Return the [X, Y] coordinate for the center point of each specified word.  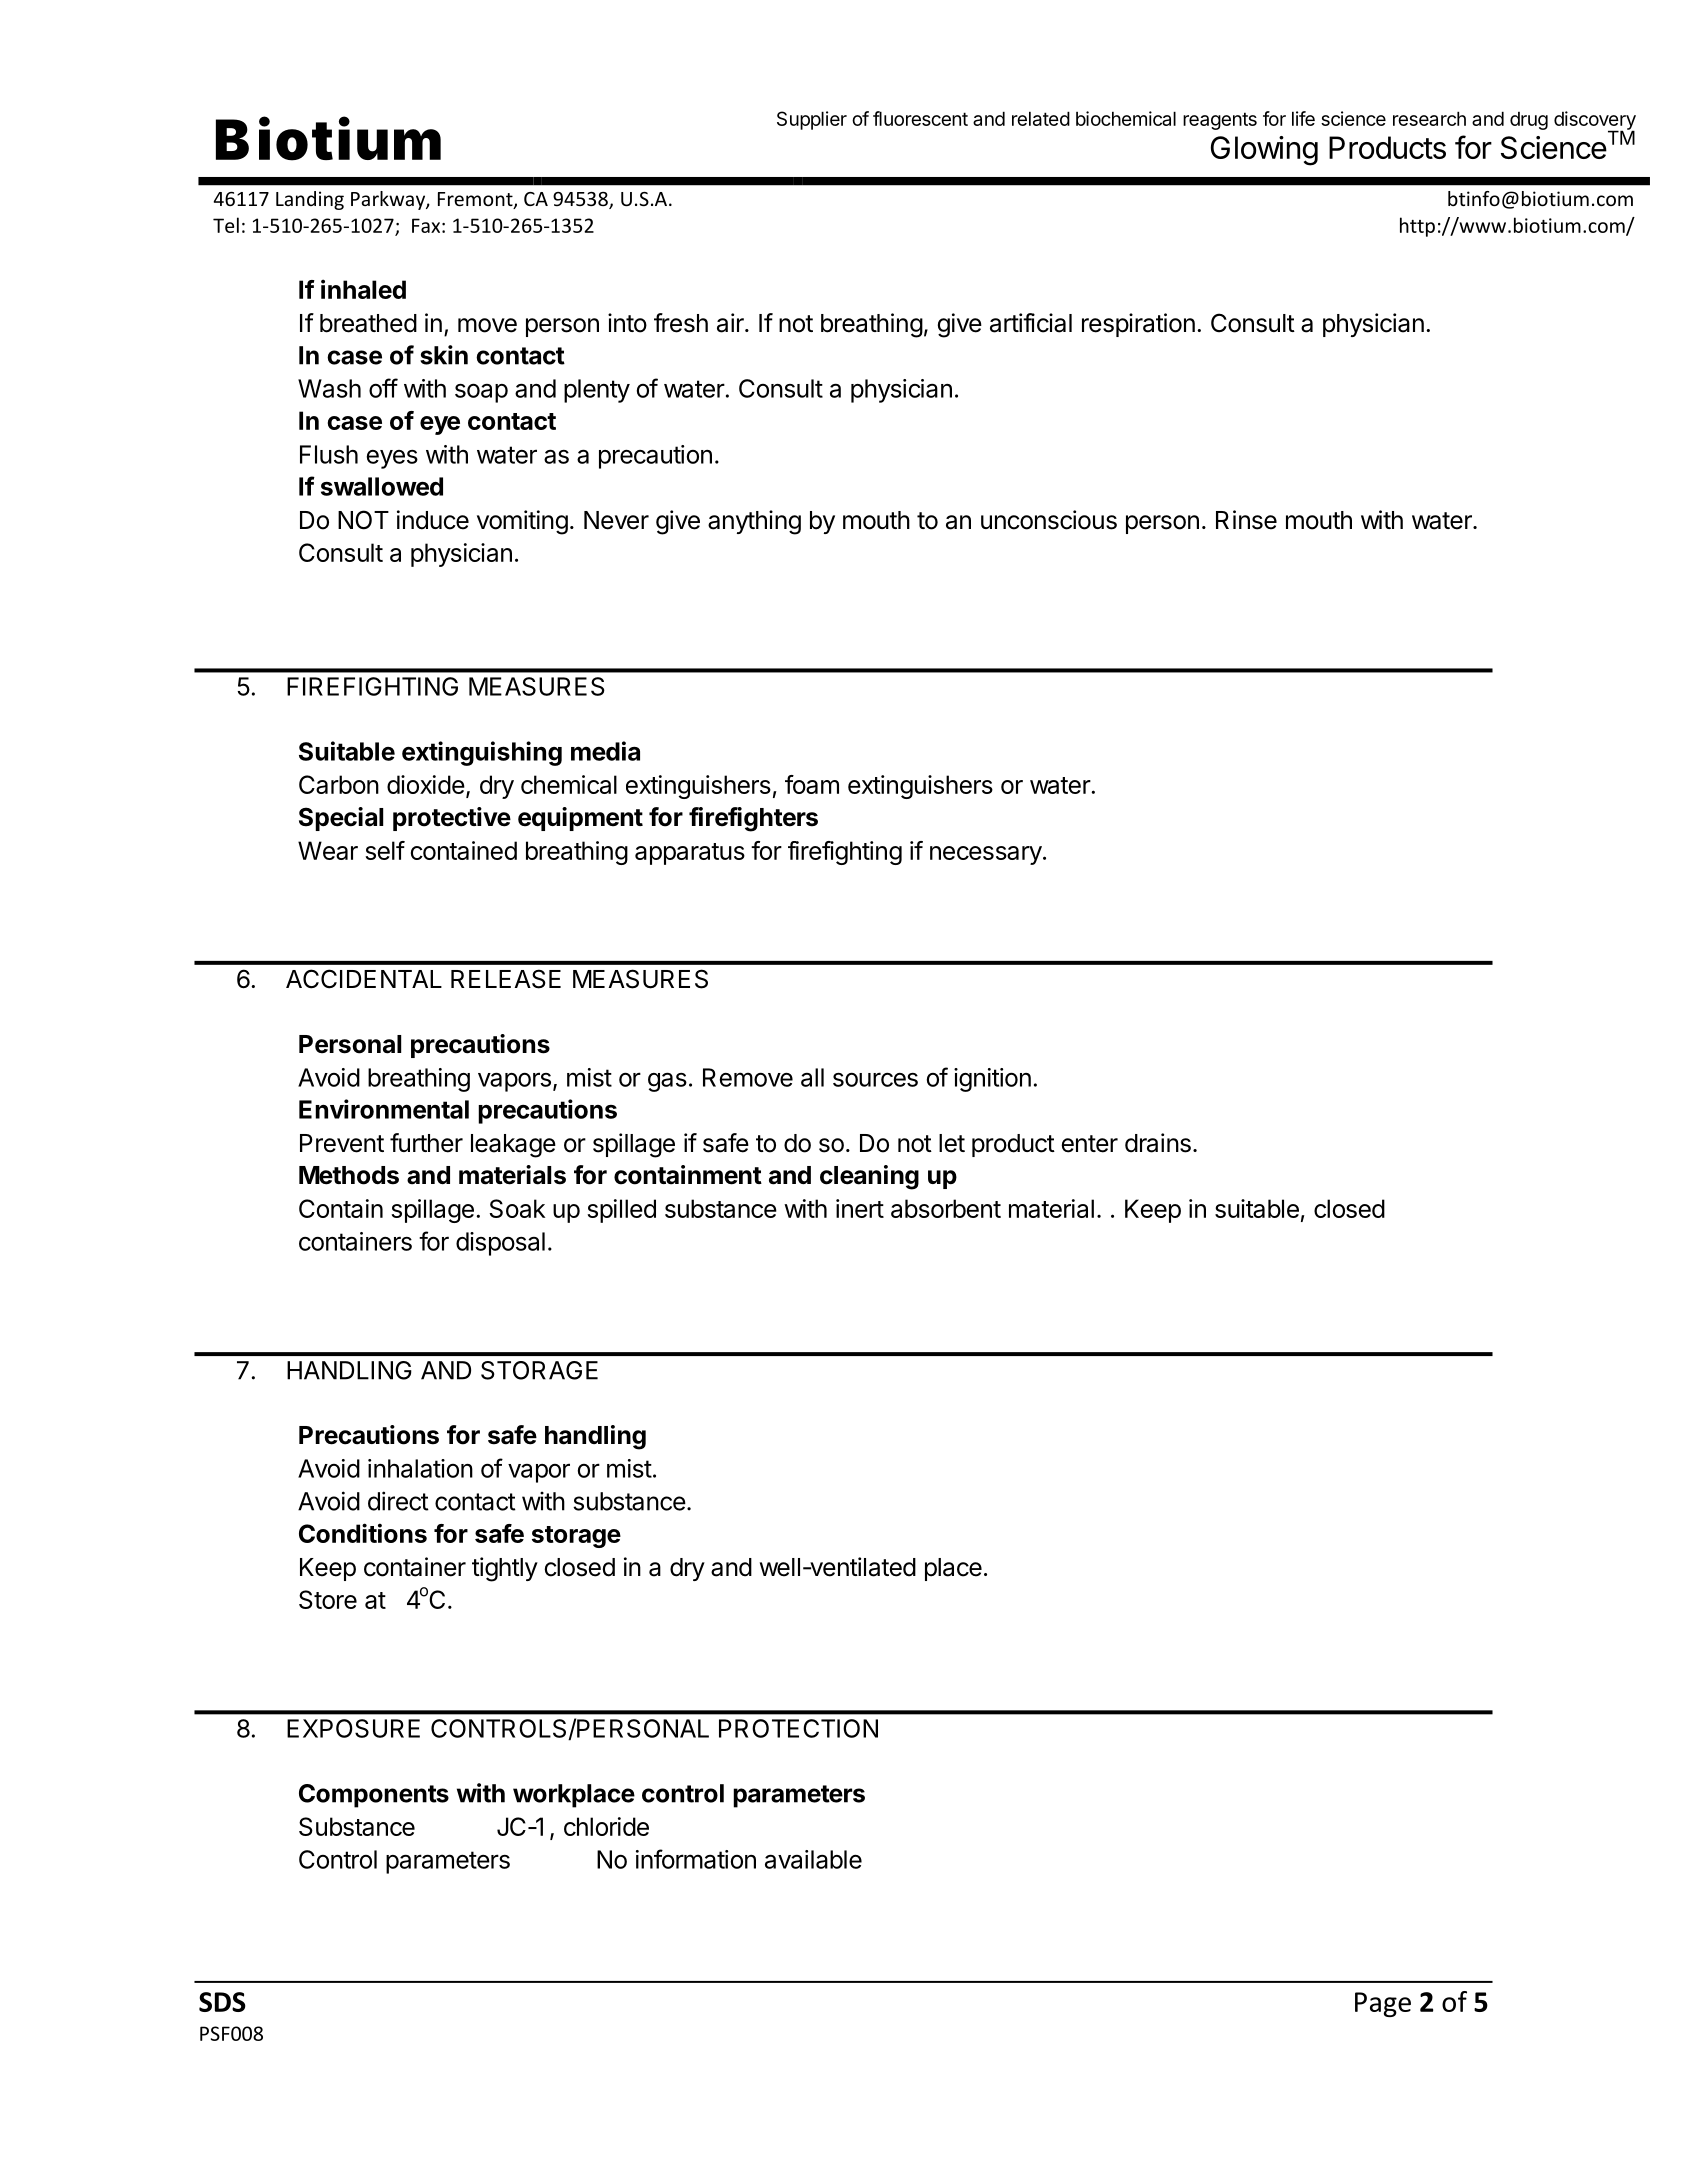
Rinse [1246, 520]
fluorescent [920, 118]
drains [1158, 1143]
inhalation [420, 1468]
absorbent [946, 1208]
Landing [310, 200]
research [1429, 118]
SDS [222, 2002]
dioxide [426, 784]
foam [812, 784]
